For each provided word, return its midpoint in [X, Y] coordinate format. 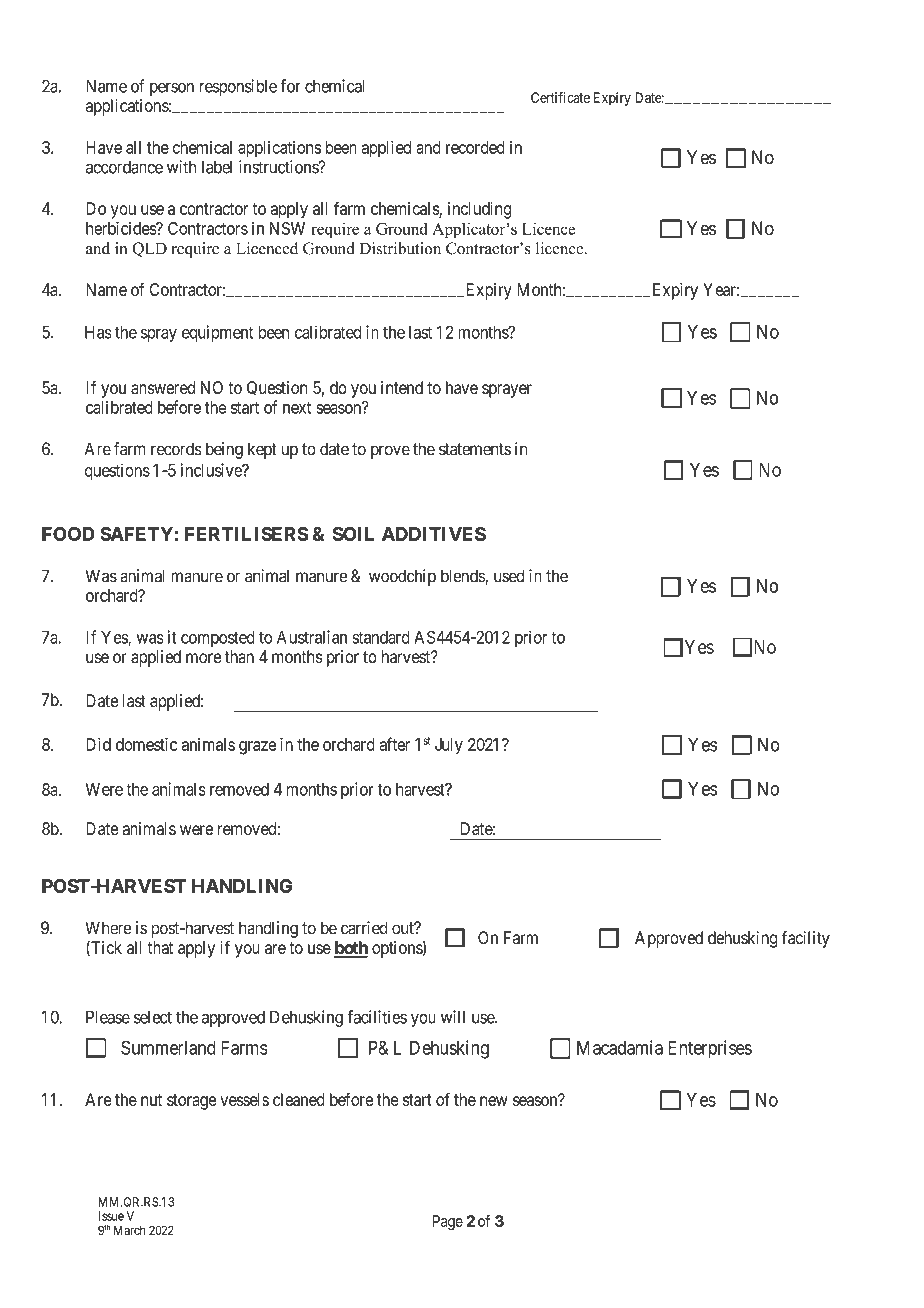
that [160, 947]
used [509, 576]
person [172, 89]
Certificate [560, 97]
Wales [662, 1240]
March [129, 1230]
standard [381, 637]
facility [806, 939]
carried [364, 928]
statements [475, 449]
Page [448, 1222]
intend [402, 387]
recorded [475, 147]
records [176, 449]
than [239, 657]
